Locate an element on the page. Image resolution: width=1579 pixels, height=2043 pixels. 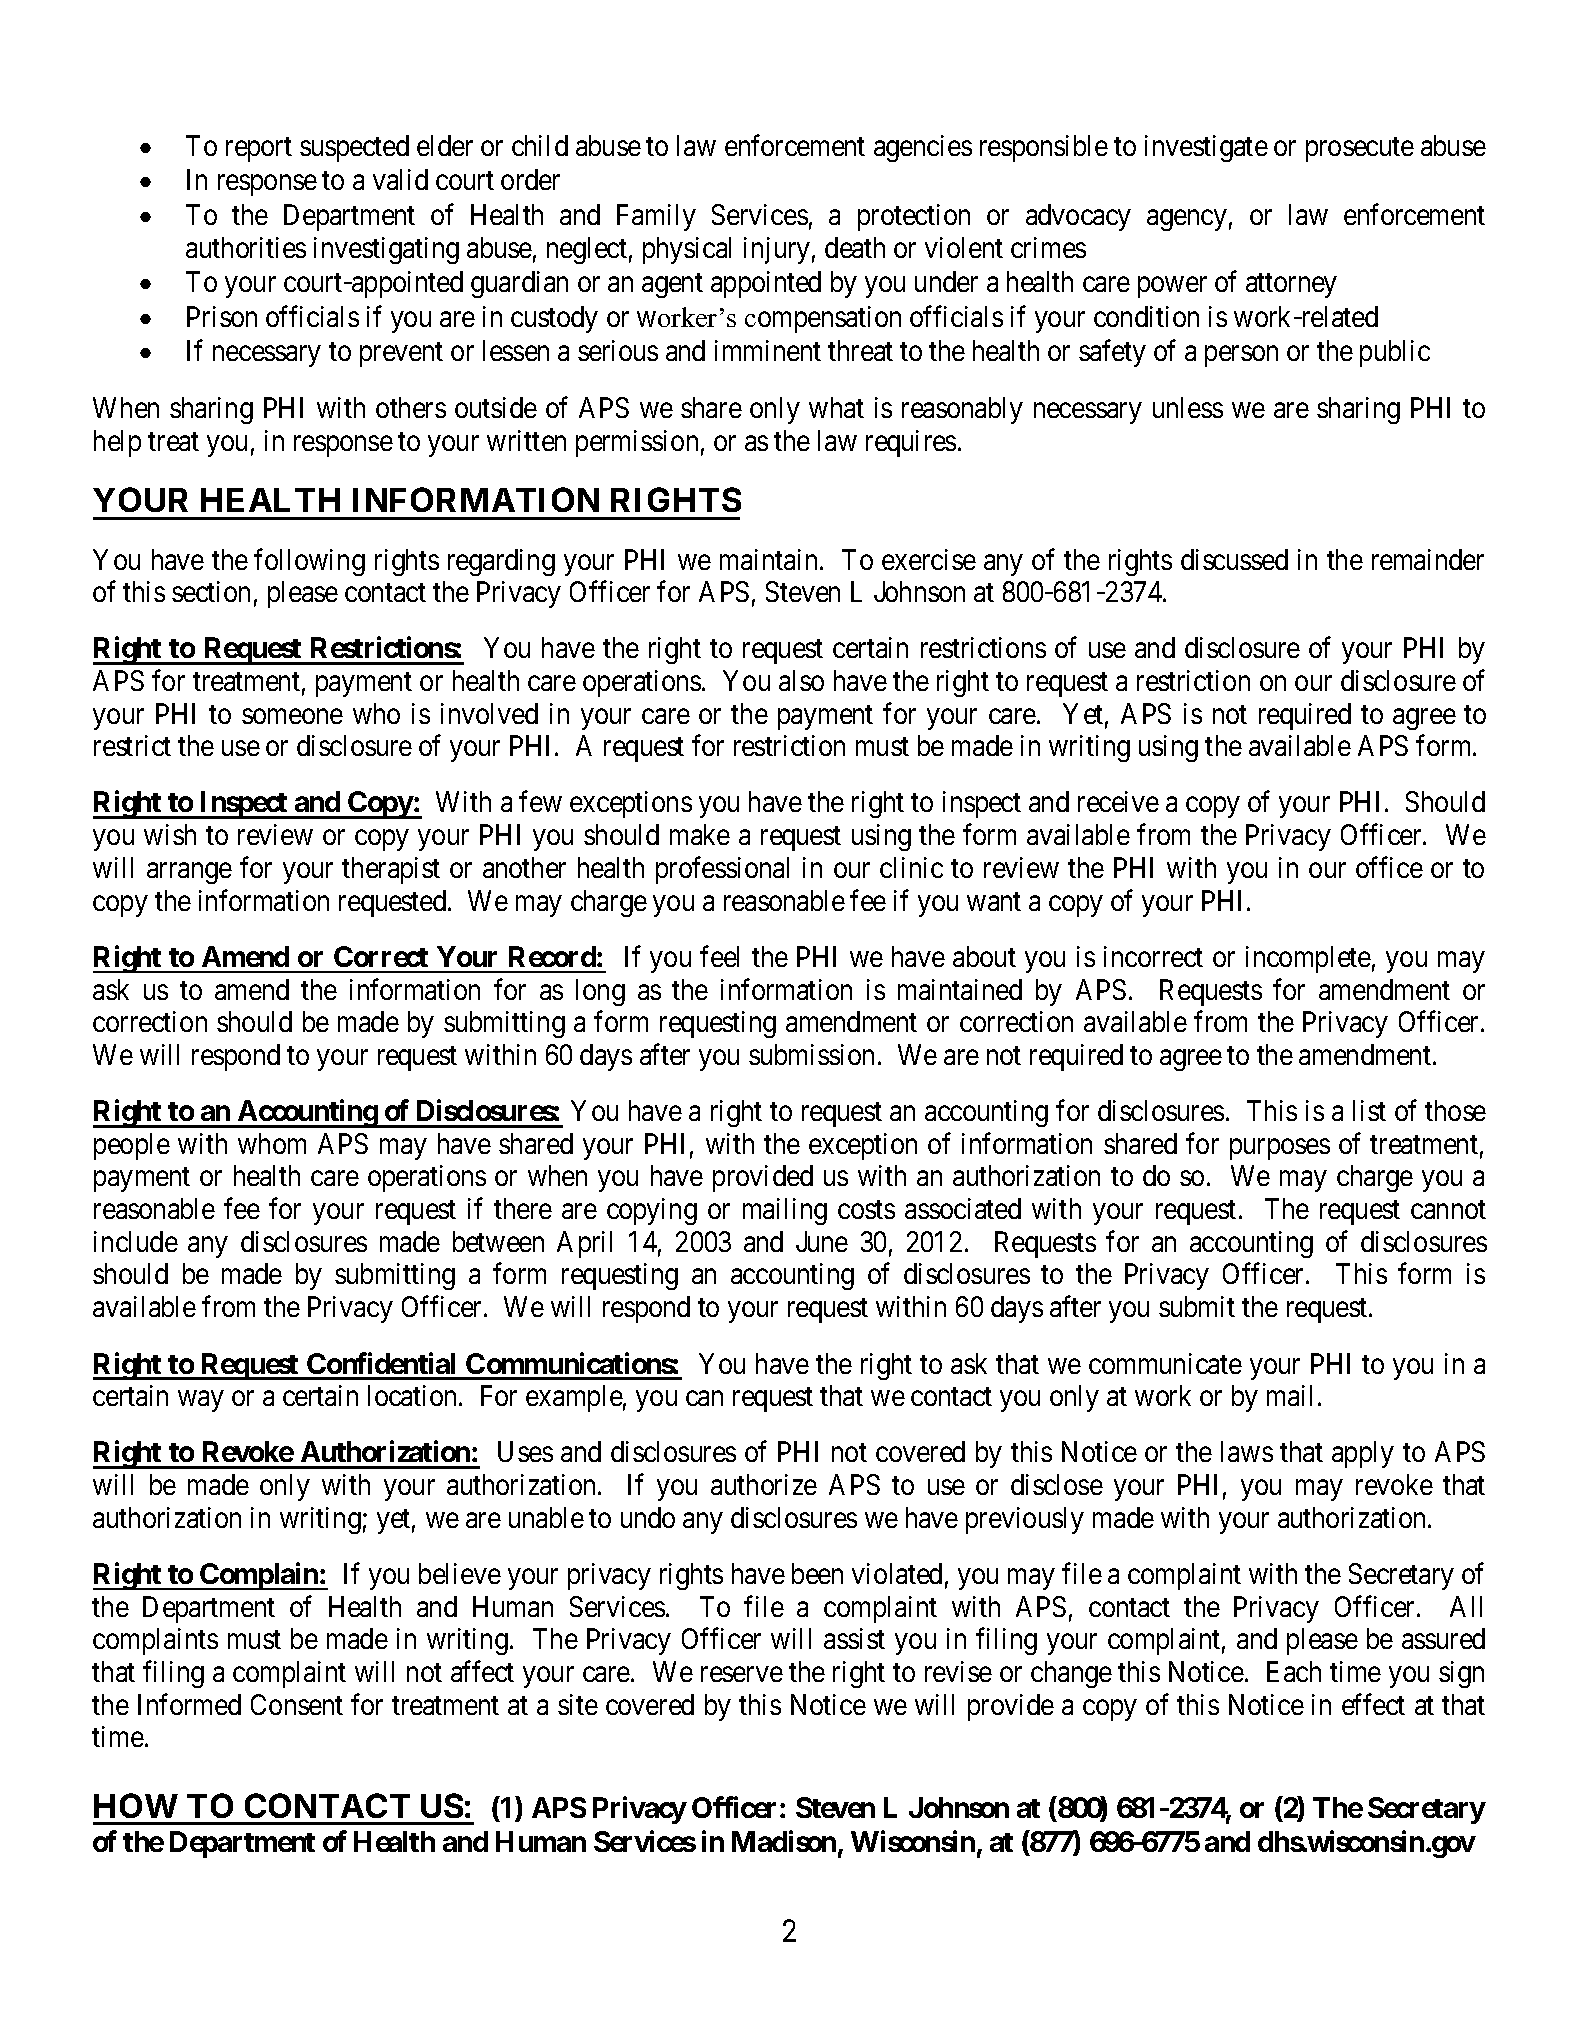
prosecute is located at coordinates (1360, 149).
